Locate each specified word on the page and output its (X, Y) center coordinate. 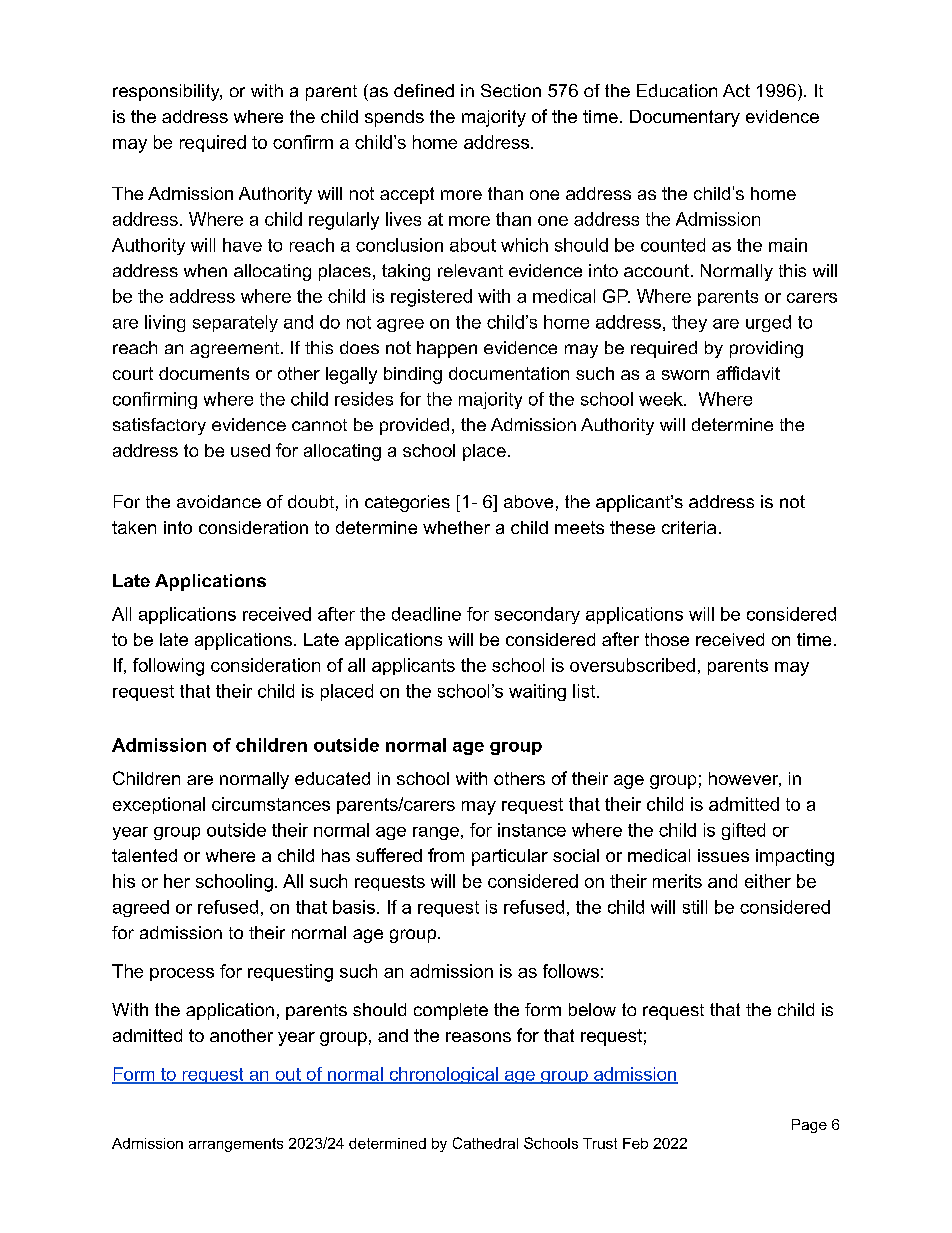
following (168, 667)
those (667, 639)
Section (511, 90)
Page (809, 1126)
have (242, 245)
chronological (443, 1075)
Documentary (685, 118)
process (182, 974)
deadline (426, 614)
